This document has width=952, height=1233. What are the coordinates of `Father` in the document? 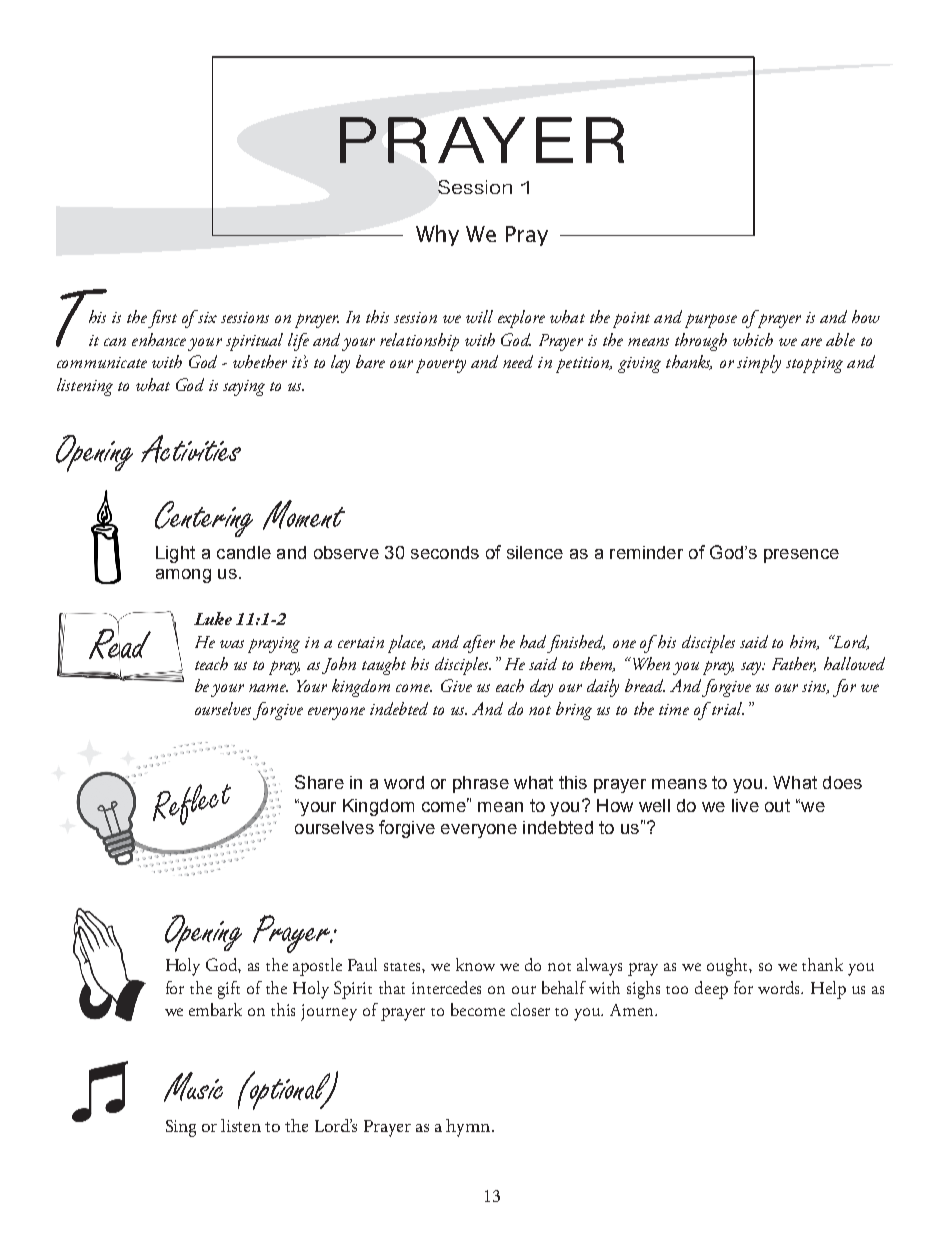 It's located at (794, 664).
